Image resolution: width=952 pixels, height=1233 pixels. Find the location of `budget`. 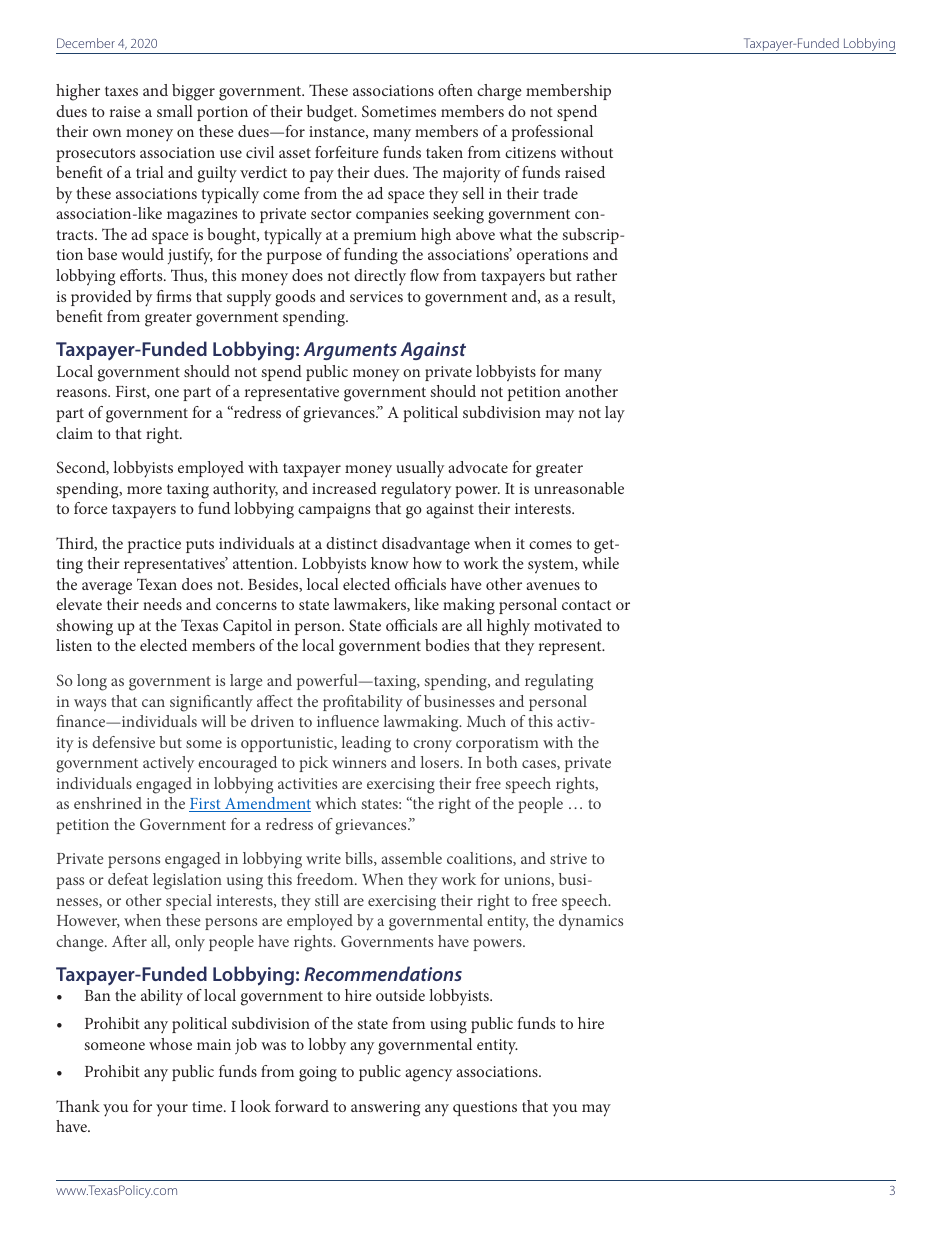

budget is located at coordinates (331, 113).
